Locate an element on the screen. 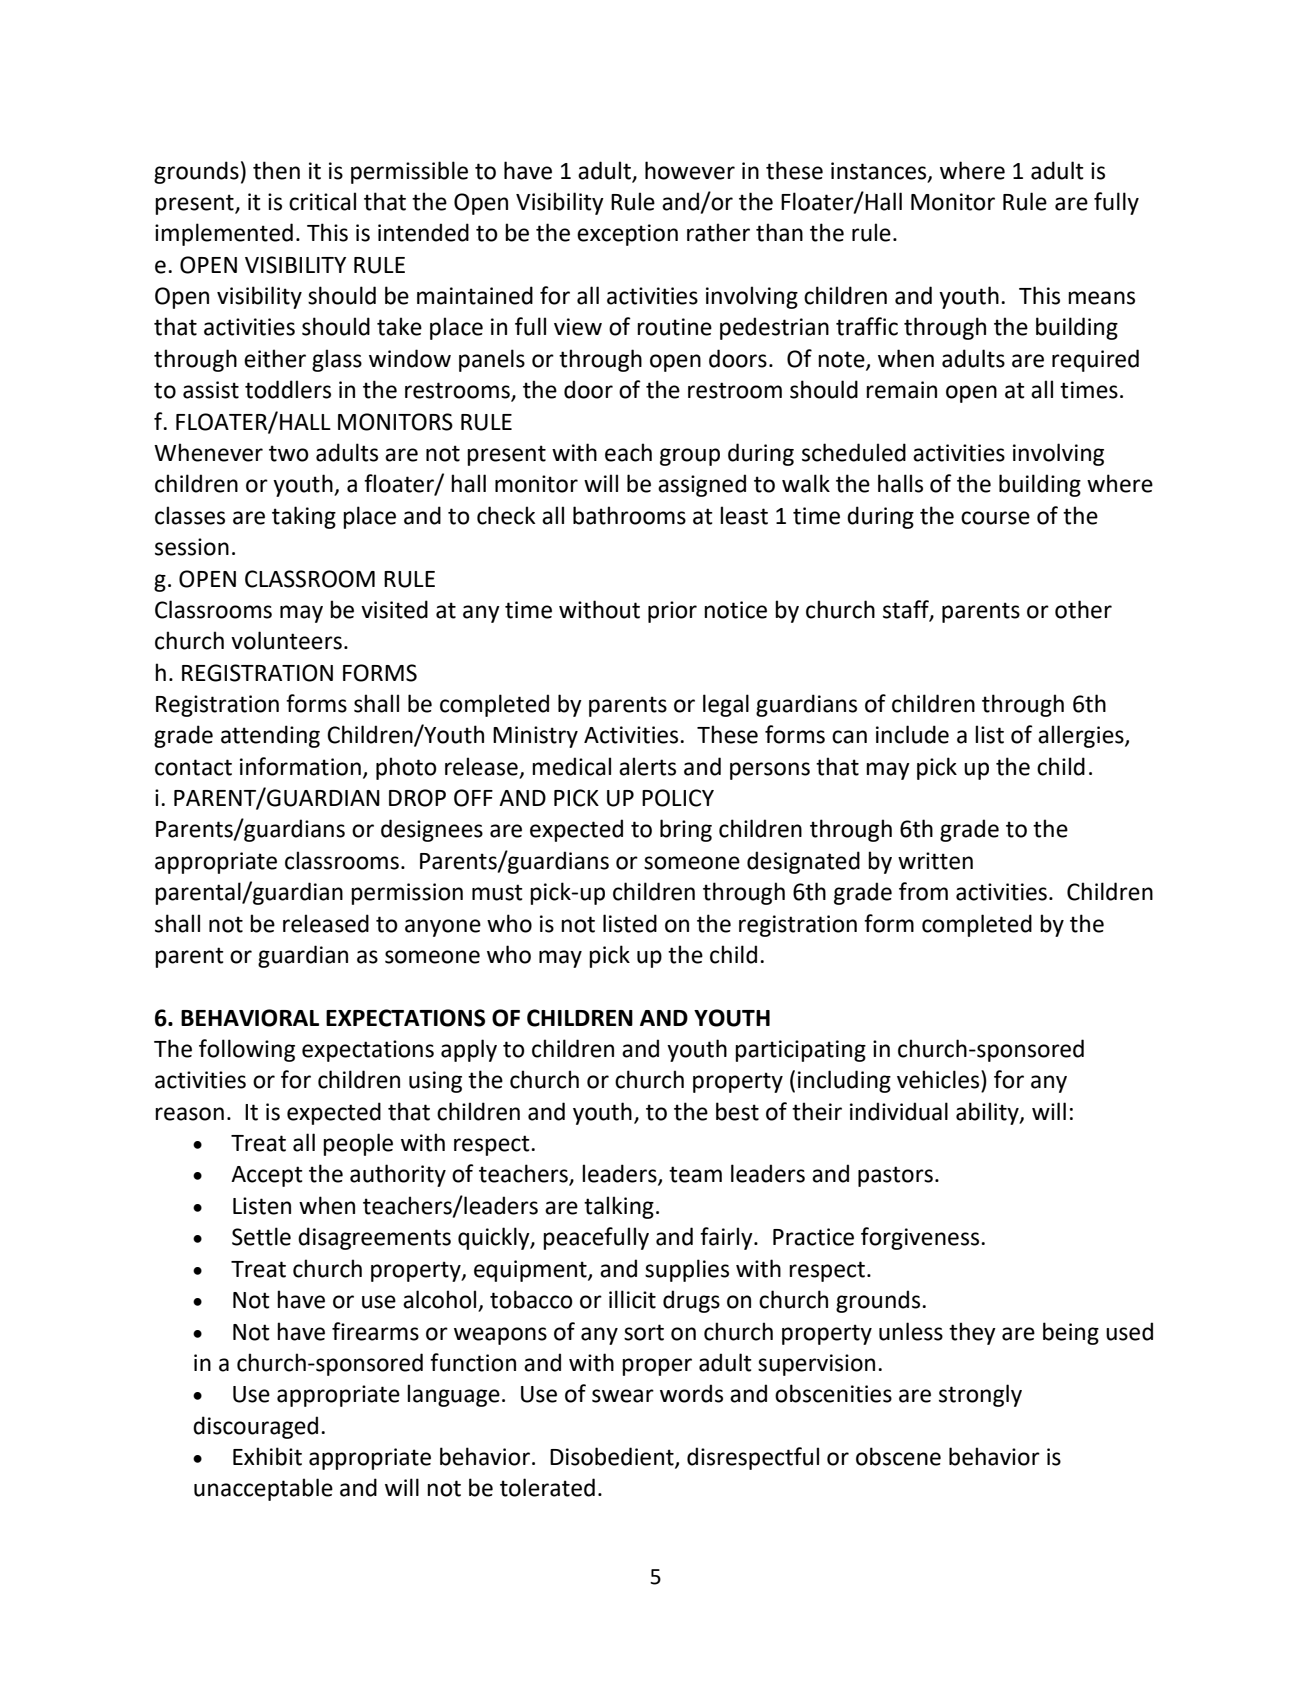  critical is located at coordinates (322, 201).
